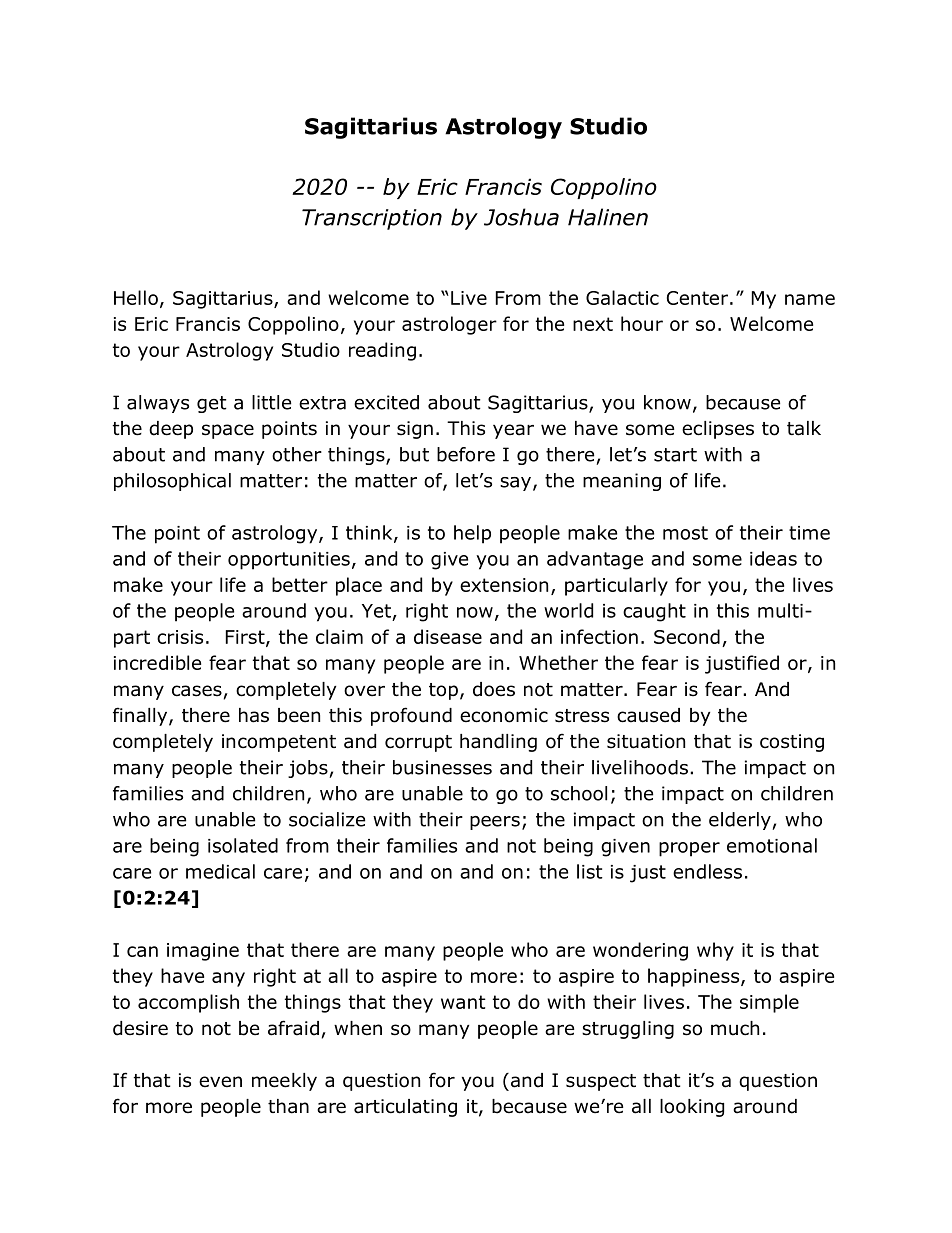 Image resolution: width=952 pixels, height=1233 pixels. Describe the element at coordinates (136, 297) in the screenshot. I see `Hello` at that location.
